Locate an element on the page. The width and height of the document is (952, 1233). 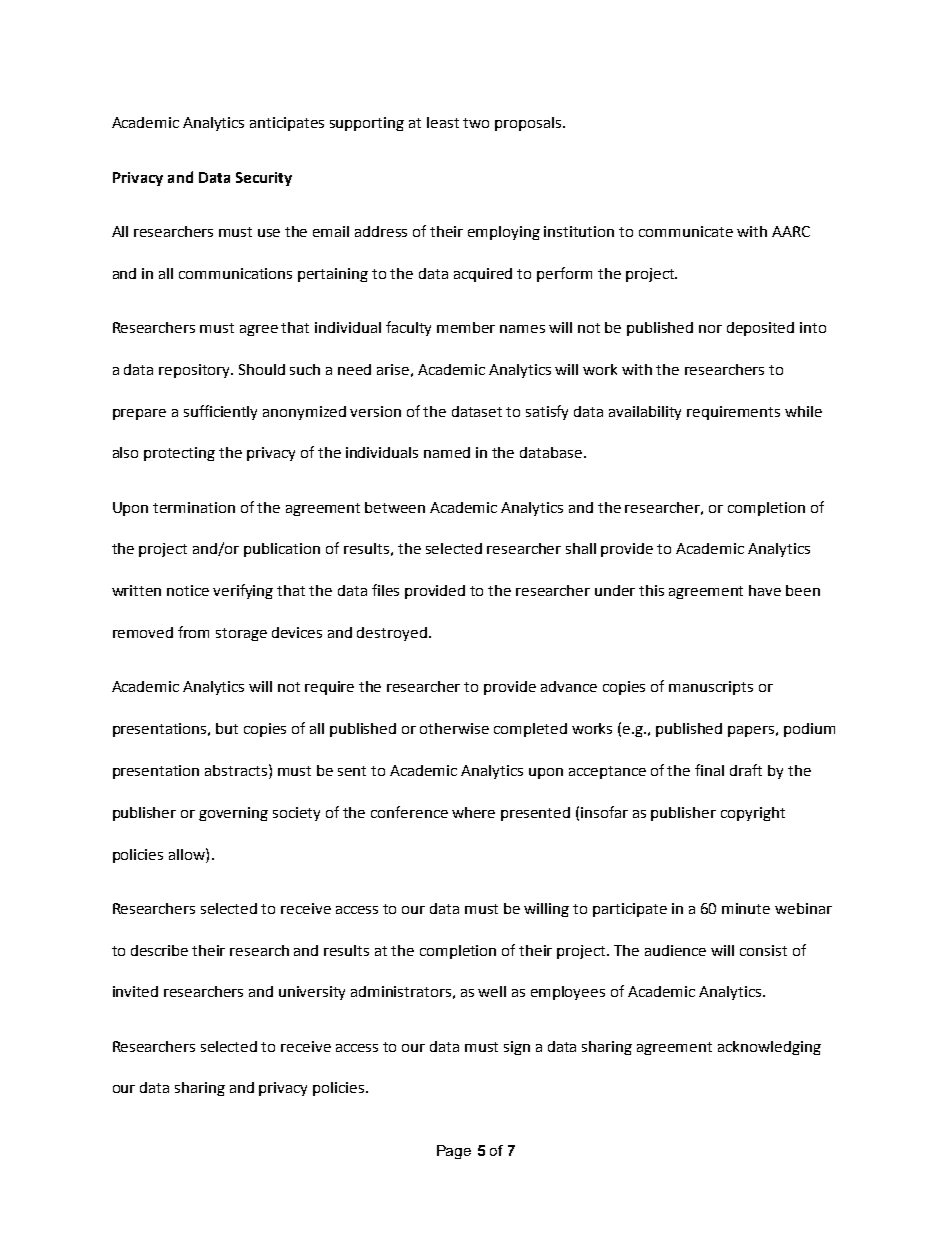
communicate is located at coordinates (686, 231).
